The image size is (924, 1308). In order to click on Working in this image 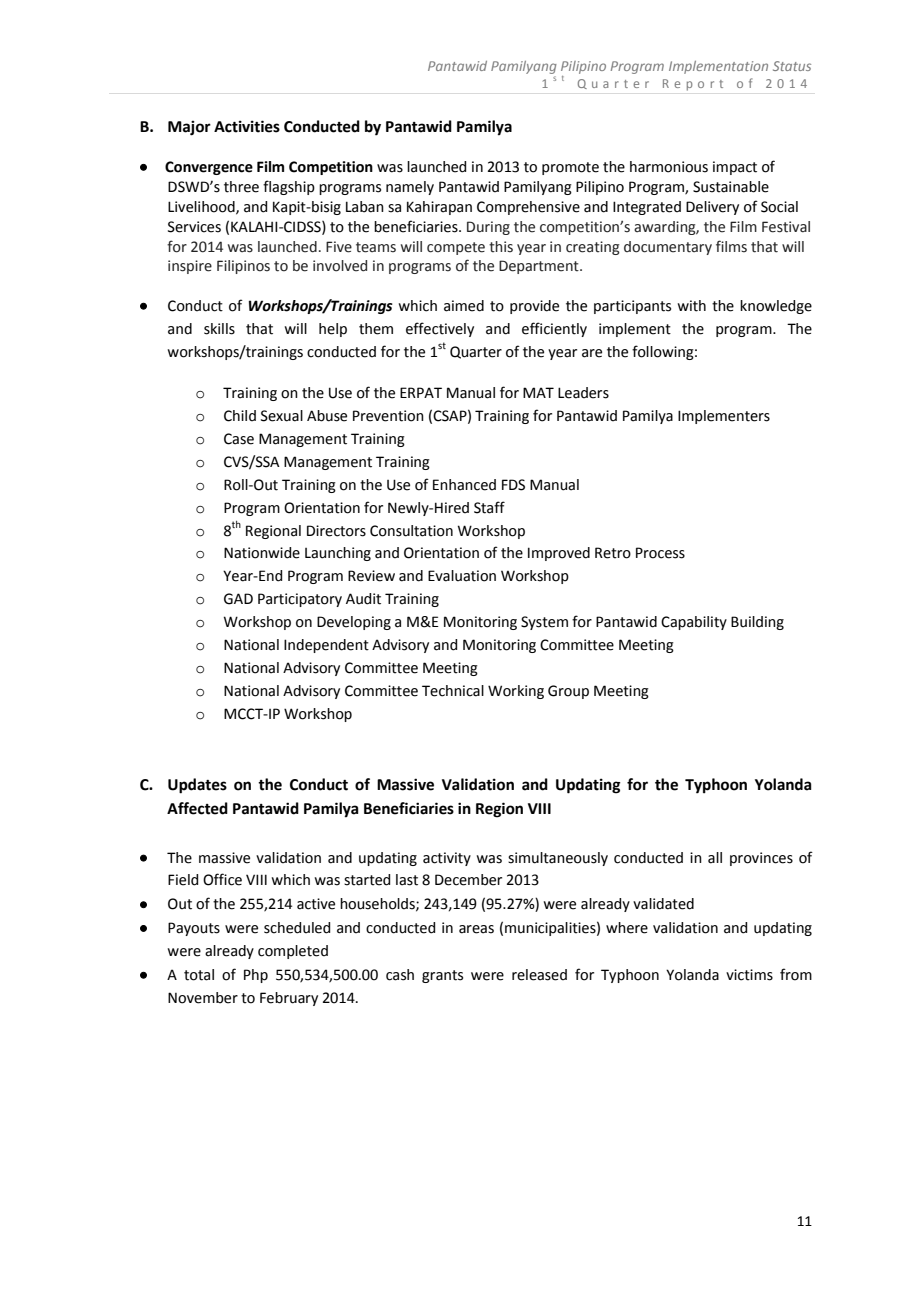, I will do `click(516, 692)`.
